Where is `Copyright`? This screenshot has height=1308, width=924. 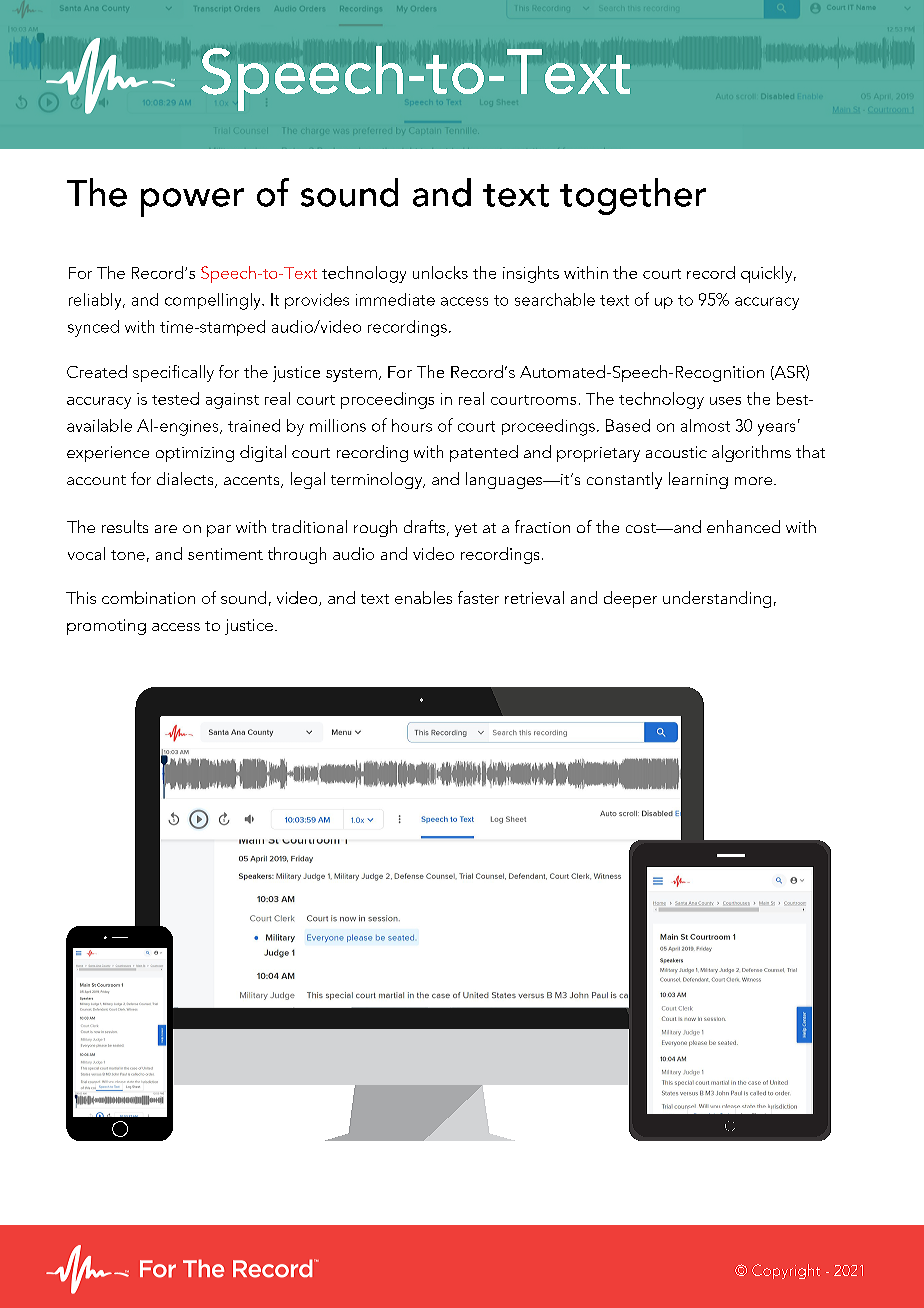
Copyright is located at coordinates (786, 1271).
